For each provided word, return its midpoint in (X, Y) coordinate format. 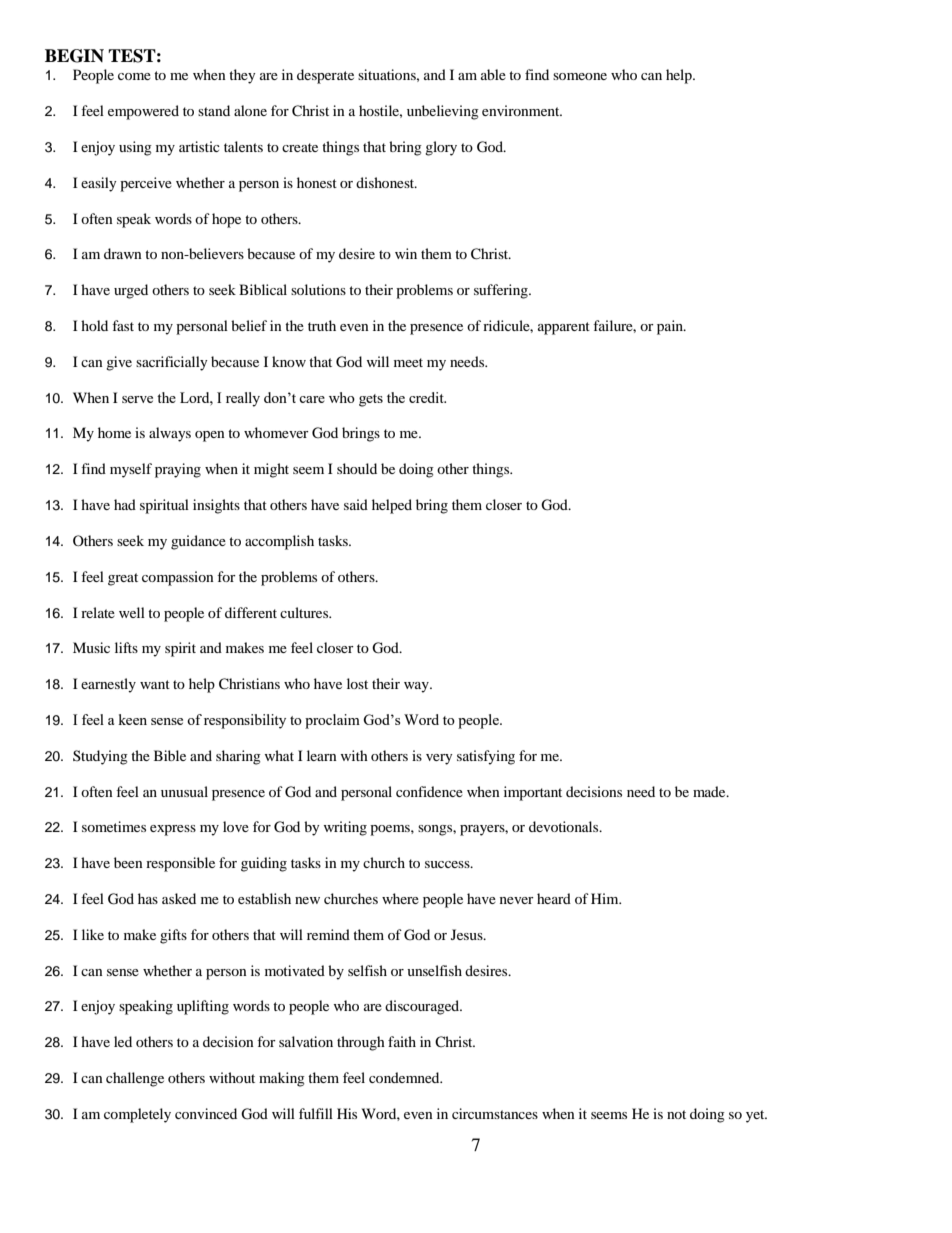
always (170, 434)
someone (580, 76)
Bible (170, 755)
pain (671, 327)
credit (427, 397)
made (710, 791)
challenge (135, 1079)
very (439, 759)
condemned (405, 1077)
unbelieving (443, 112)
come (134, 76)
